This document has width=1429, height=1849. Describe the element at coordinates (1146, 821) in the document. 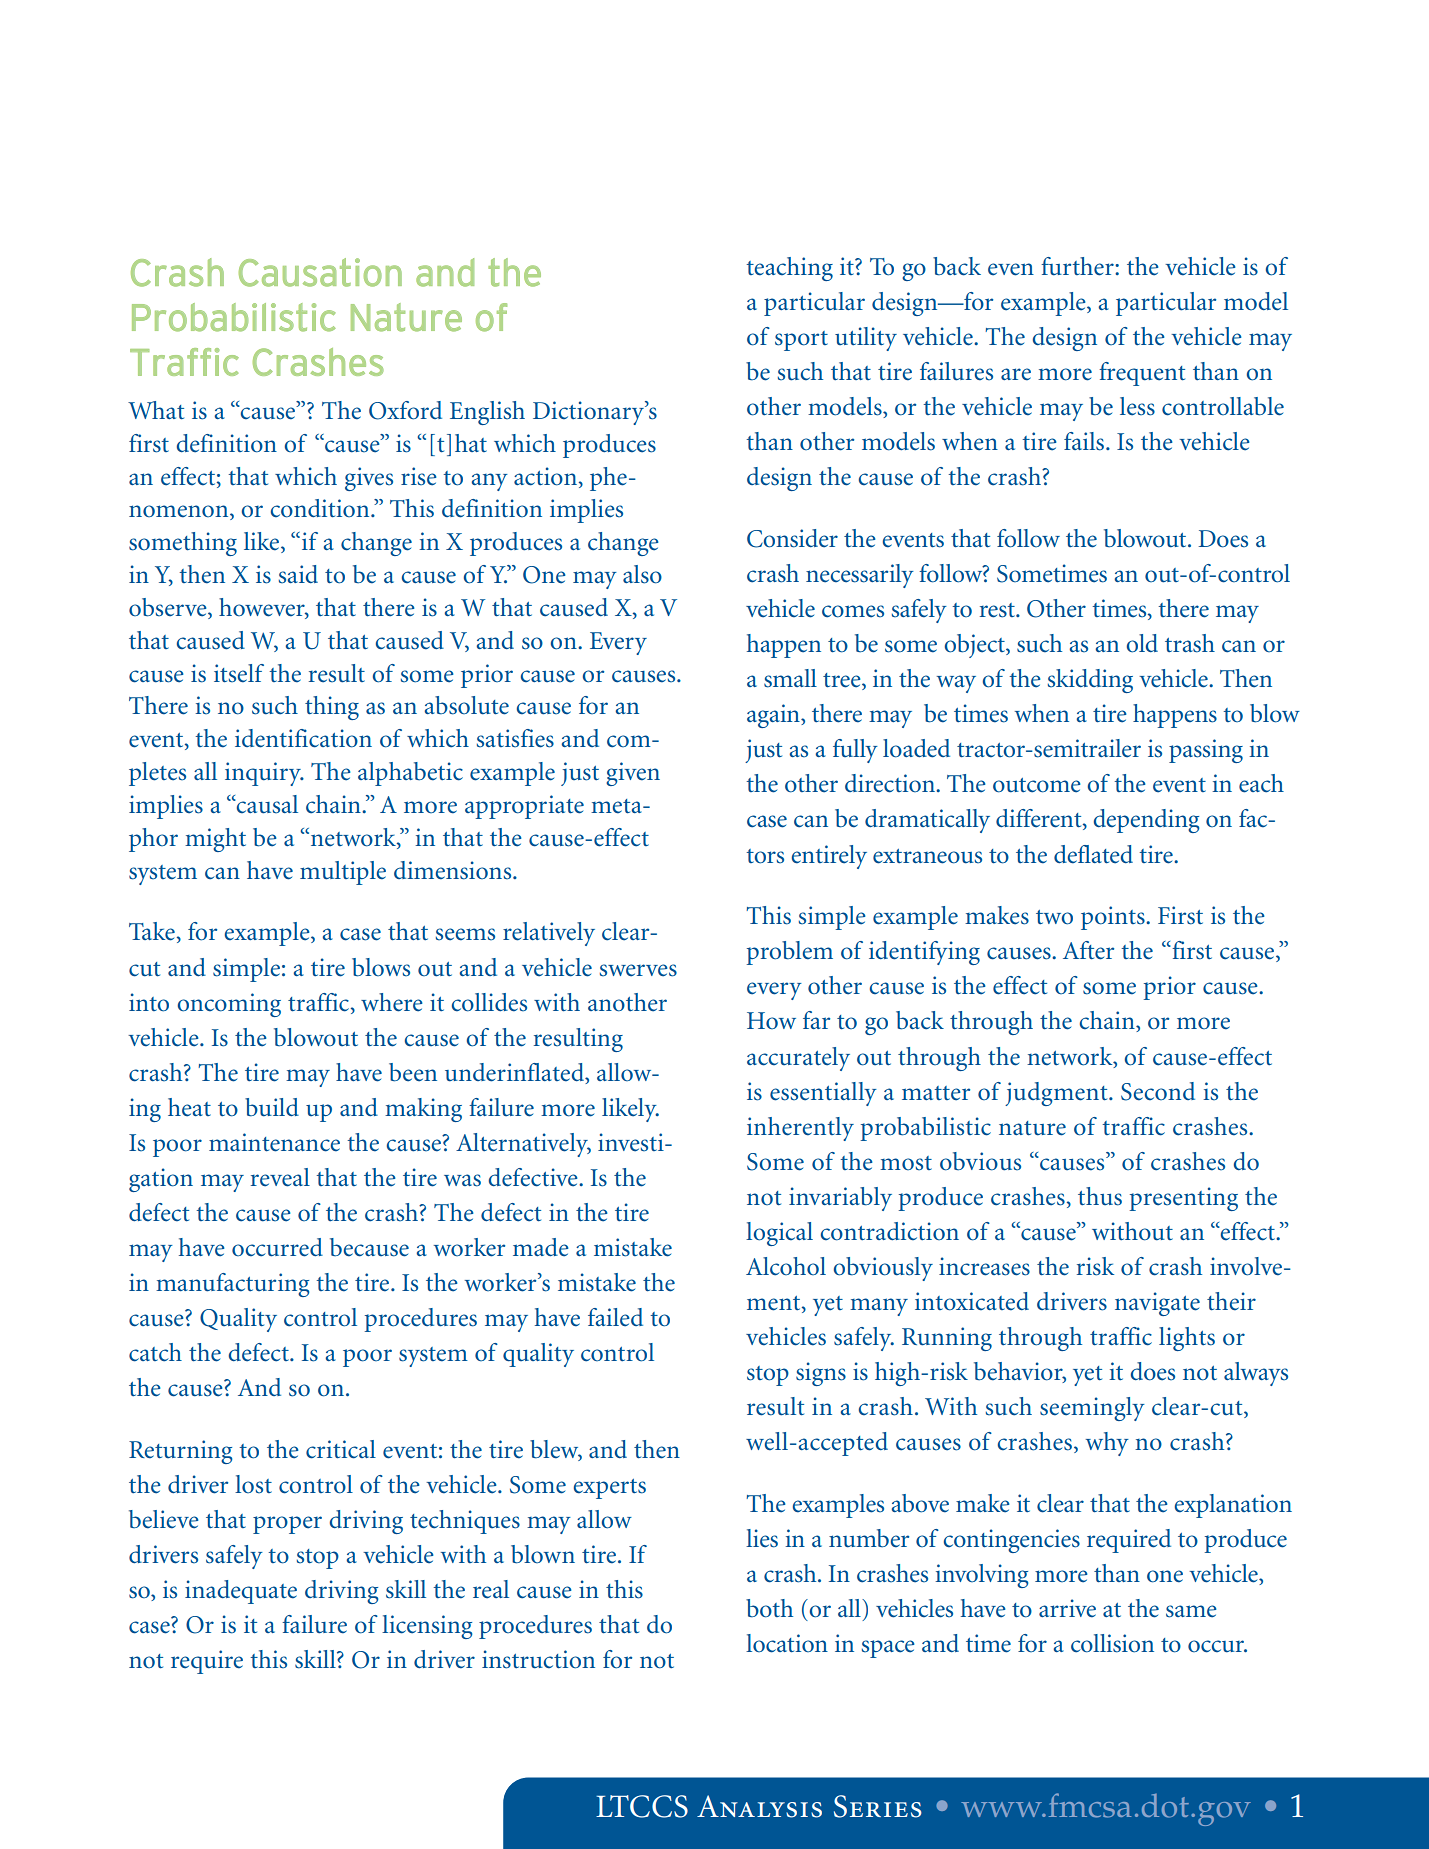

I see `depending` at that location.
